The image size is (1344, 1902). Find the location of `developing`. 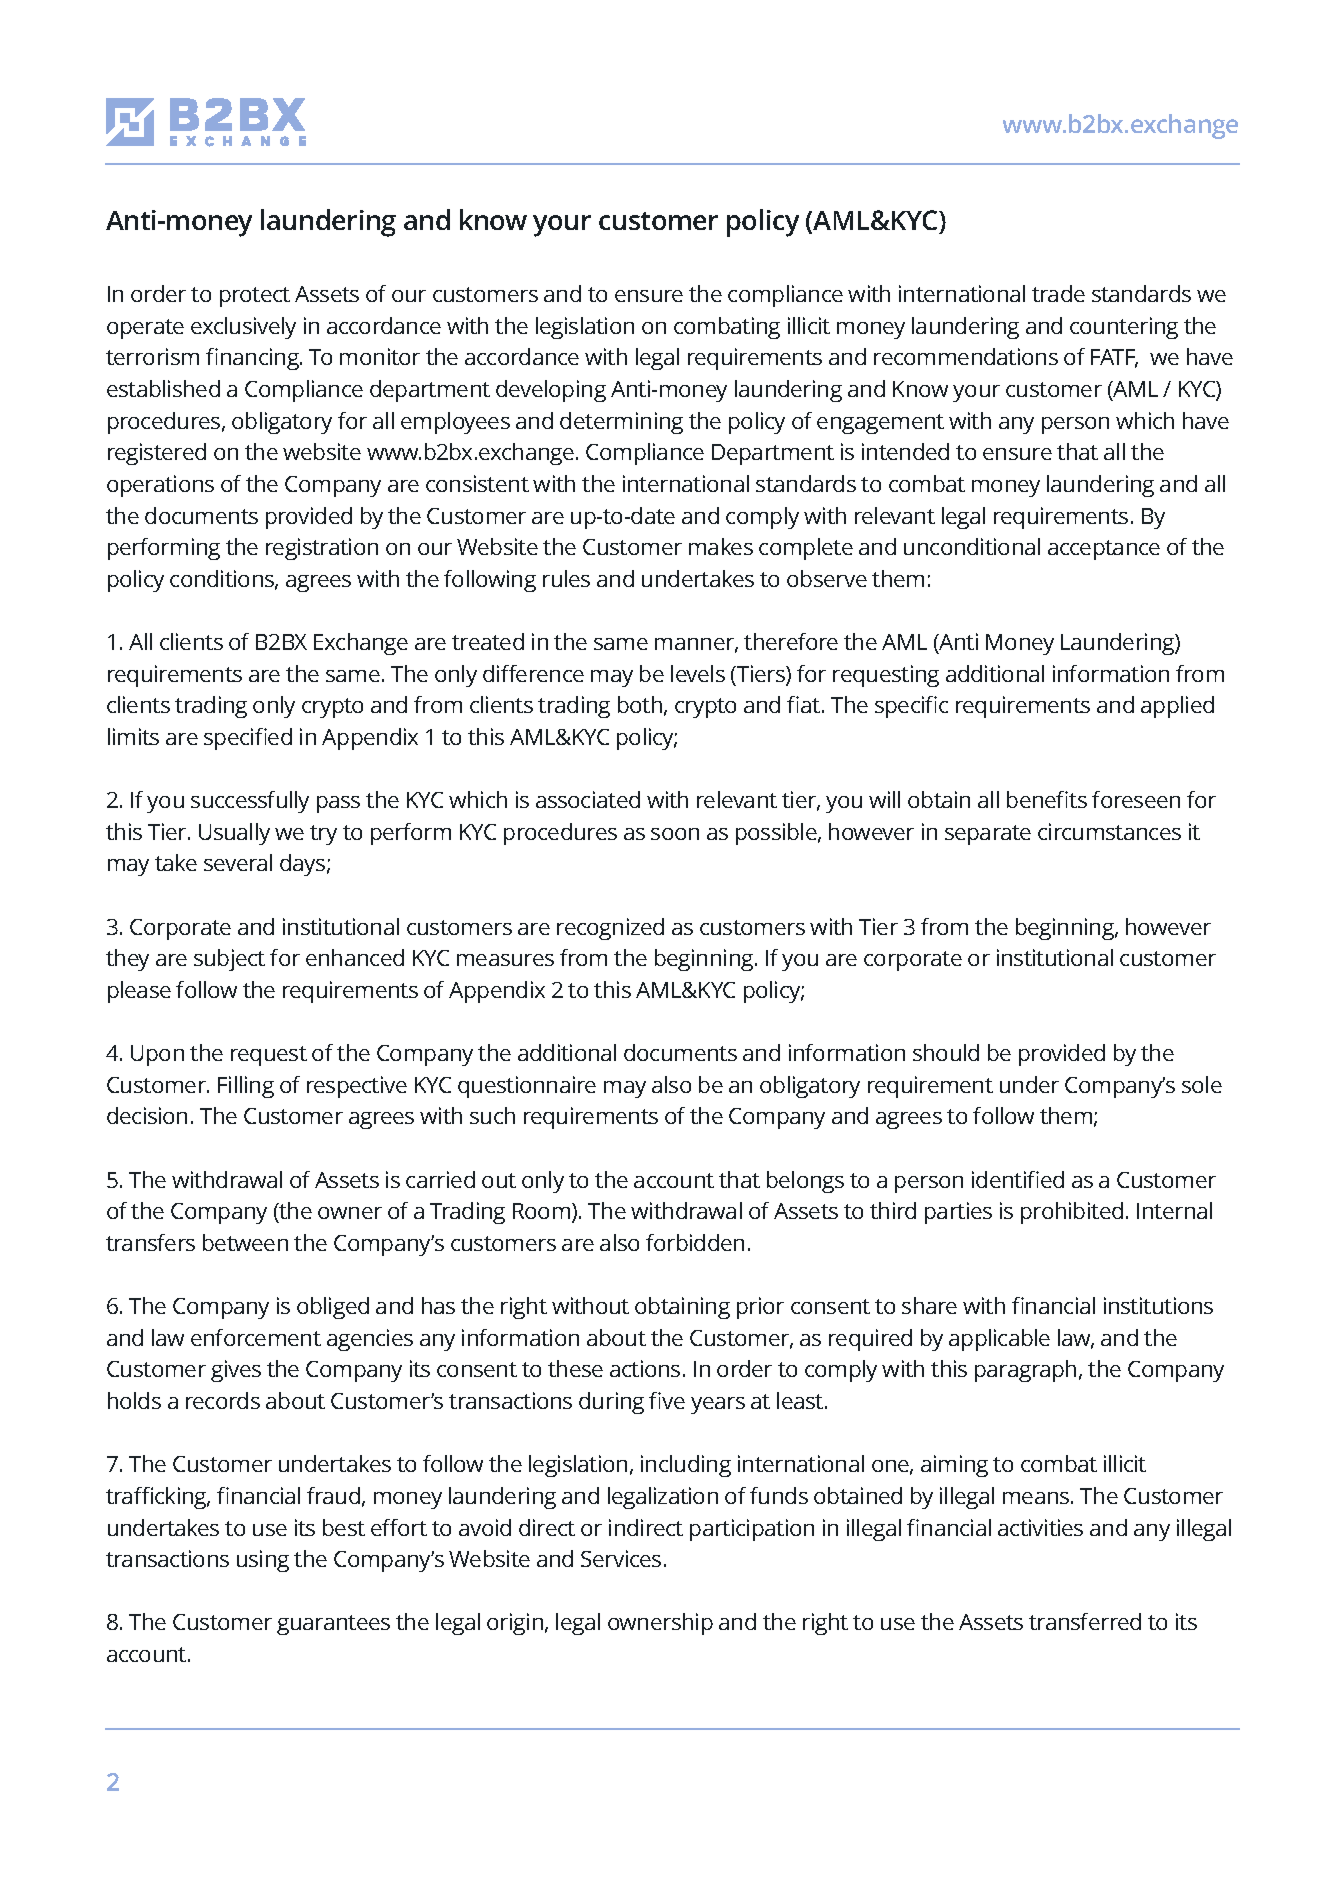

developing is located at coordinates (551, 391).
